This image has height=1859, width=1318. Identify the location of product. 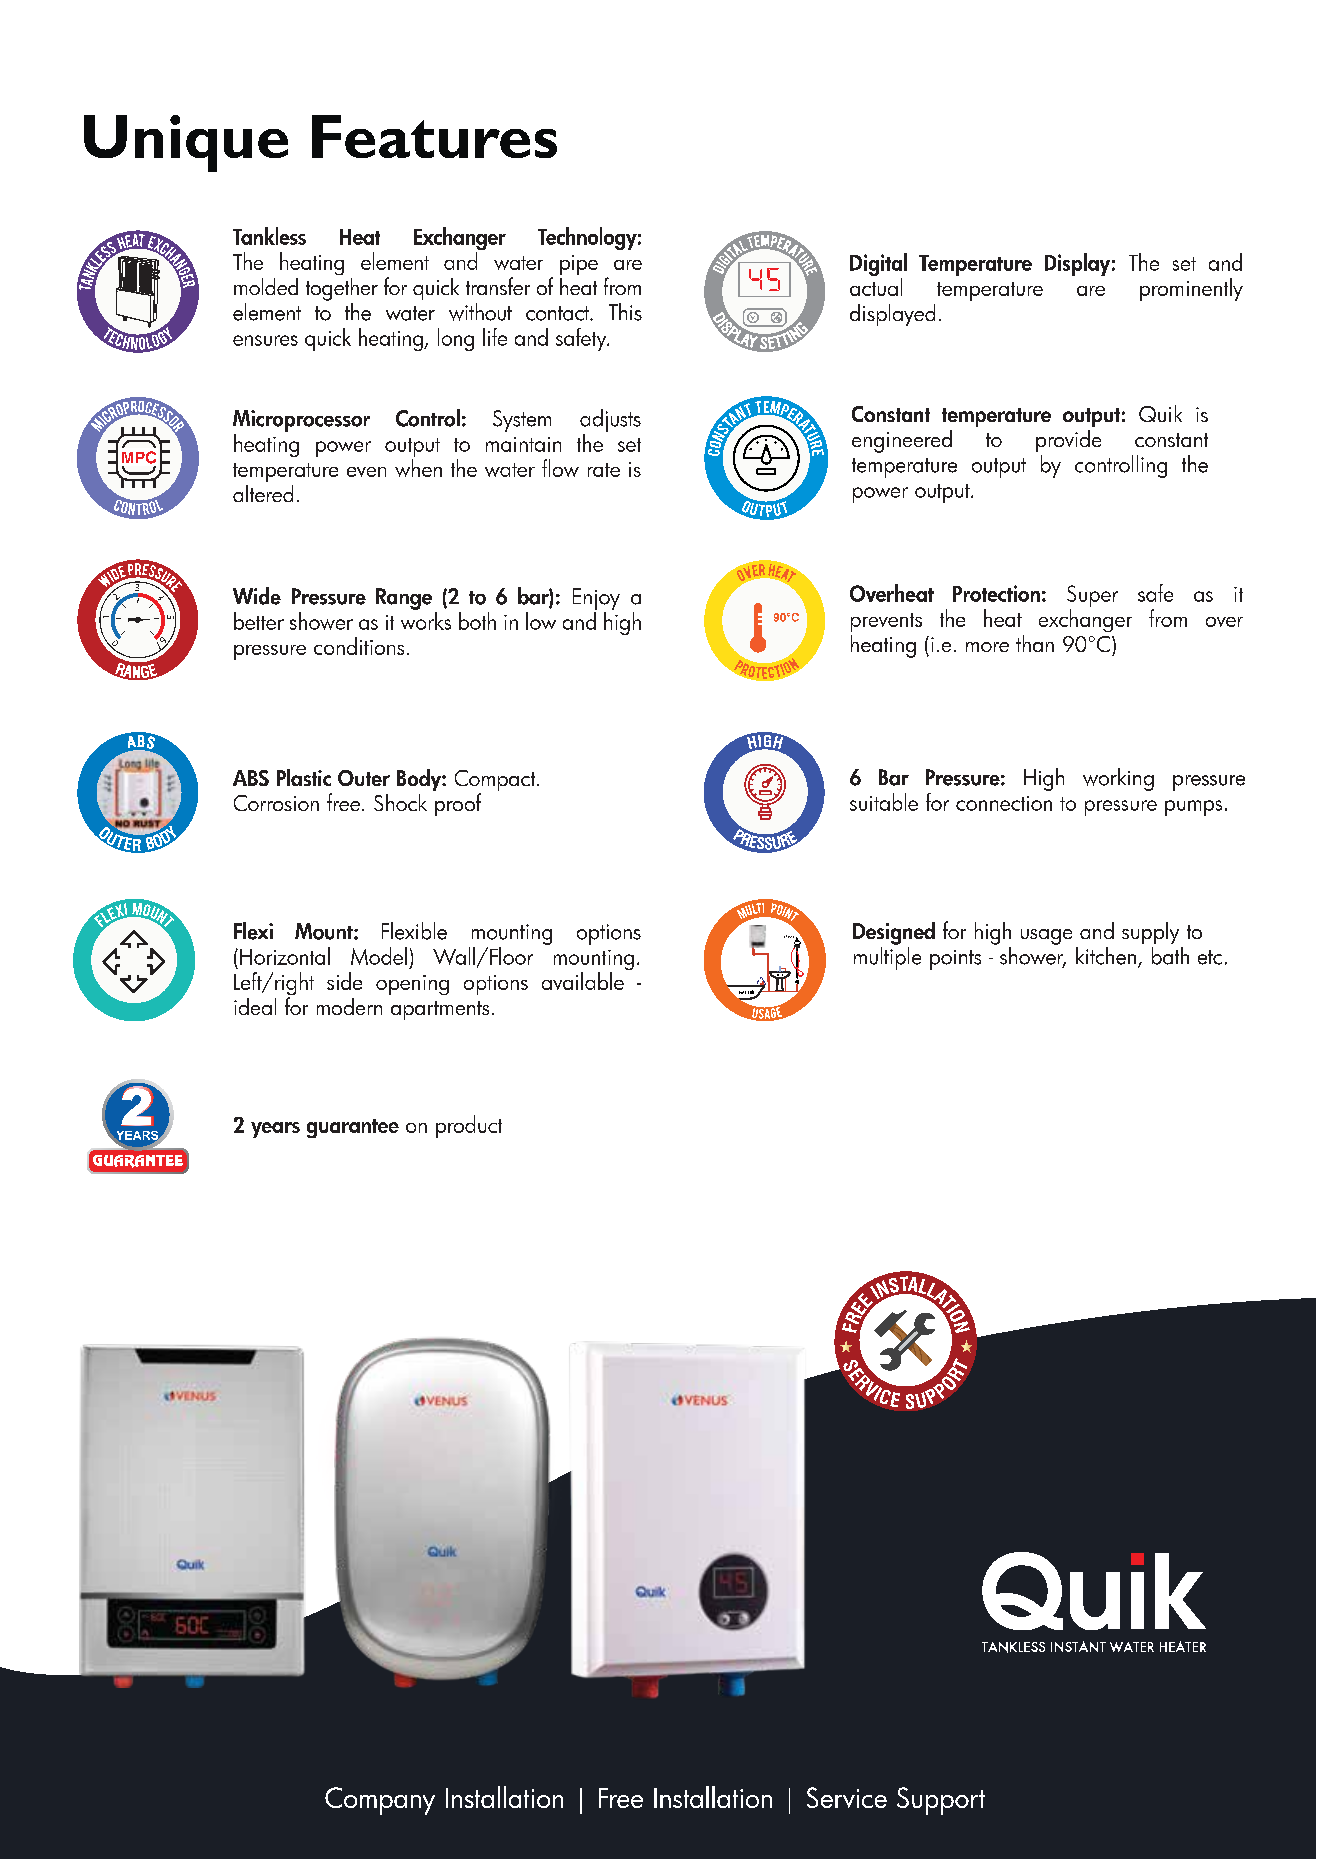
(469, 1126).
